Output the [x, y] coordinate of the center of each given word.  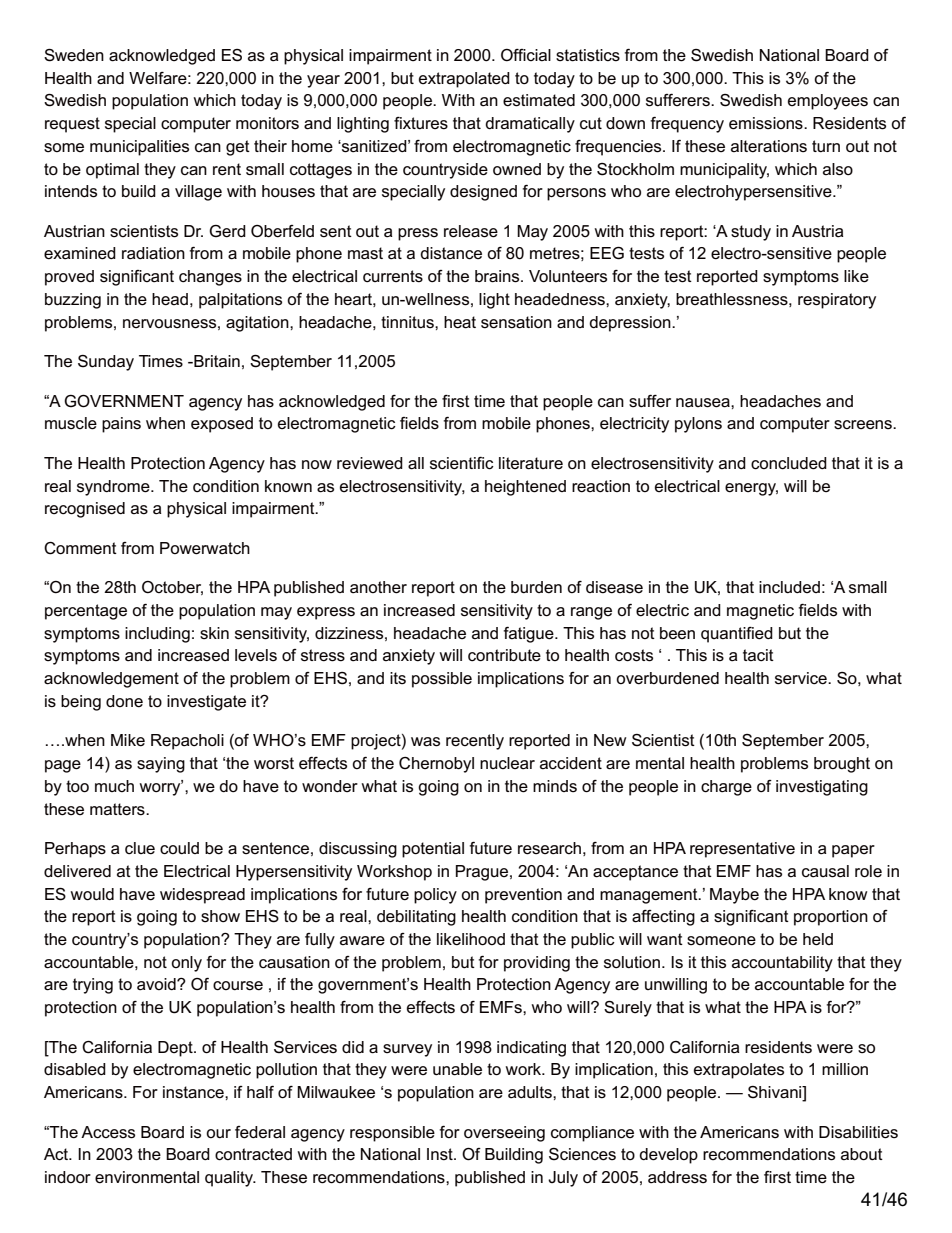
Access [108, 1132]
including [157, 635]
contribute [504, 655]
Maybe [734, 896]
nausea [704, 403]
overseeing [504, 1134]
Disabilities [858, 1132]
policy [435, 896]
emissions [767, 123]
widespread [202, 896]
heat [460, 322]
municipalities [139, 148]
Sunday [106, 363]
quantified [737, 635]
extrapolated [464, 80]
